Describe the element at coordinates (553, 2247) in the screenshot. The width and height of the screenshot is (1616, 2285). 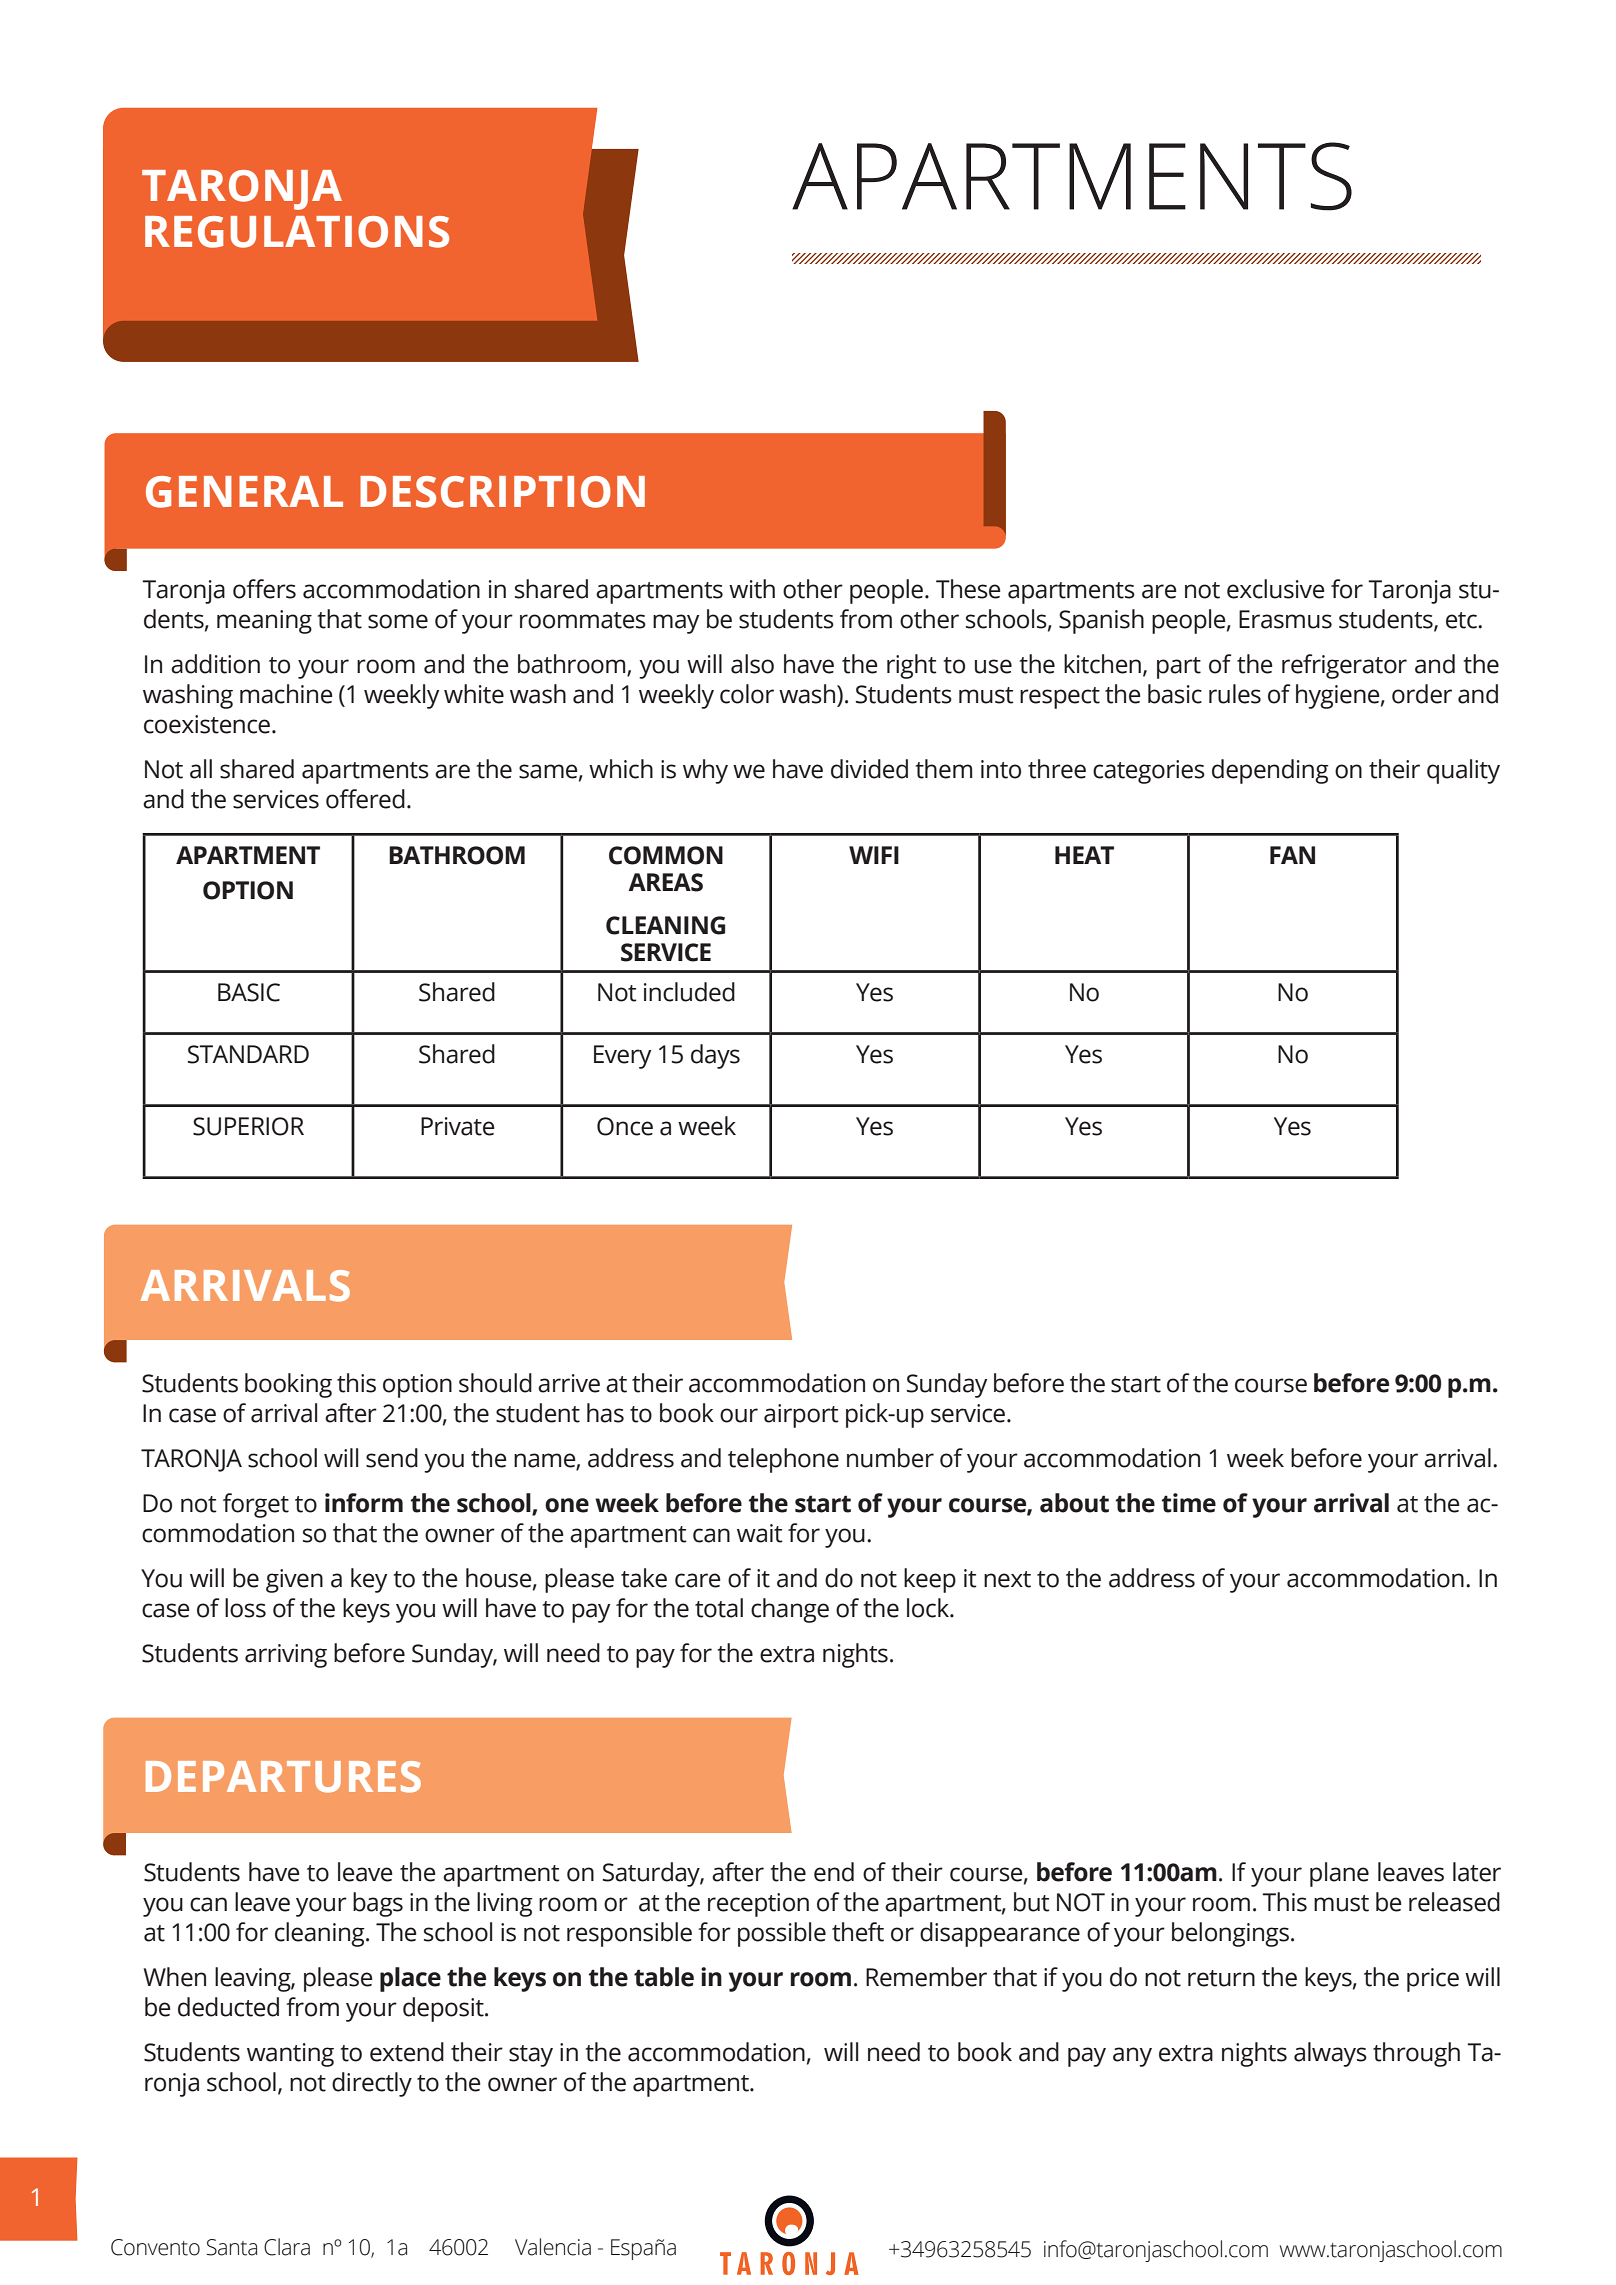
I see `Valencia` at that location.
